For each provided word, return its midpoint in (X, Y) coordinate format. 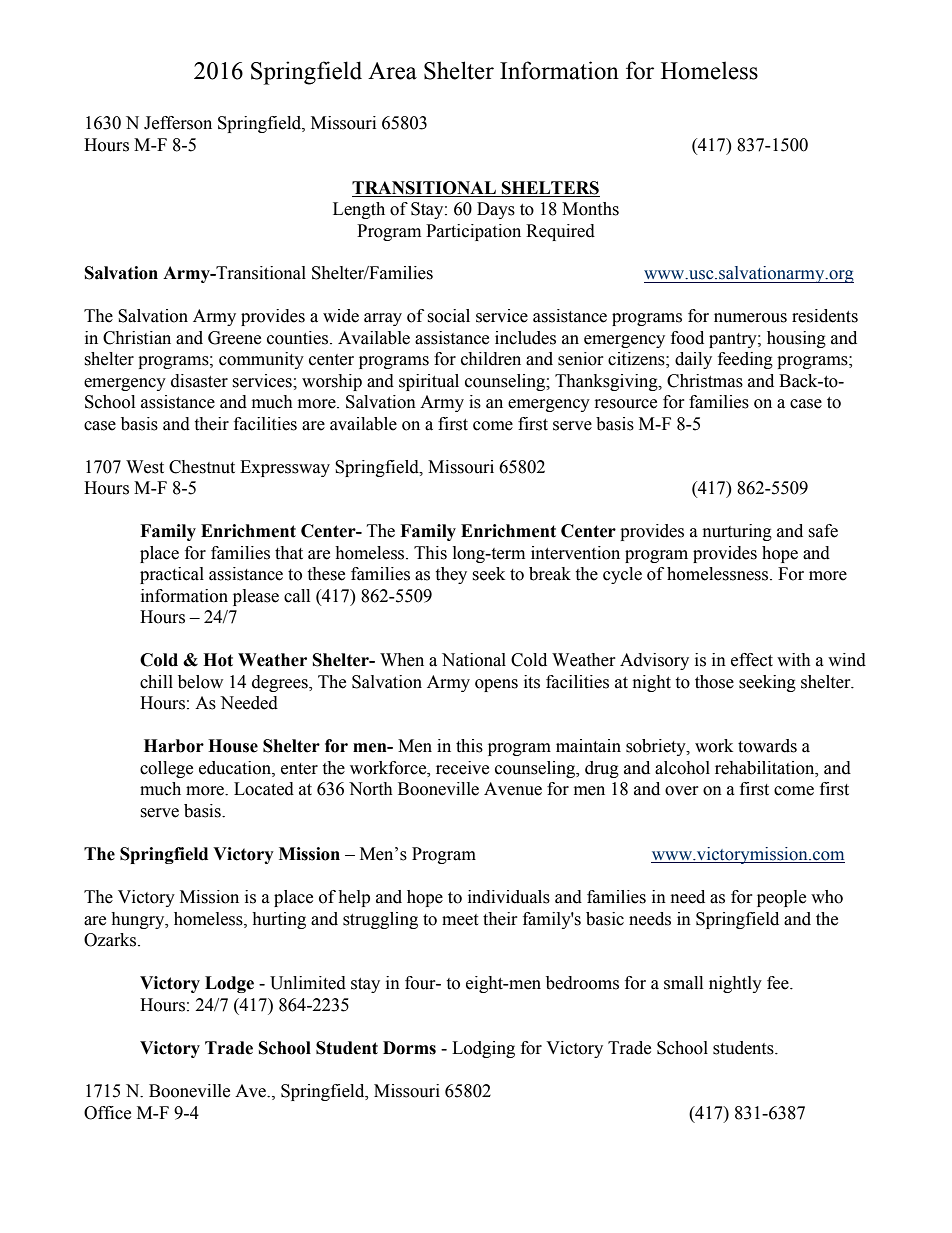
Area (392, 71)
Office (107, 1113)
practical (172, 575)
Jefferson (178, 123)
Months (590, 209)
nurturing (737, 532)
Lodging (483, 1049)
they (451, 575)
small (683, 983)
